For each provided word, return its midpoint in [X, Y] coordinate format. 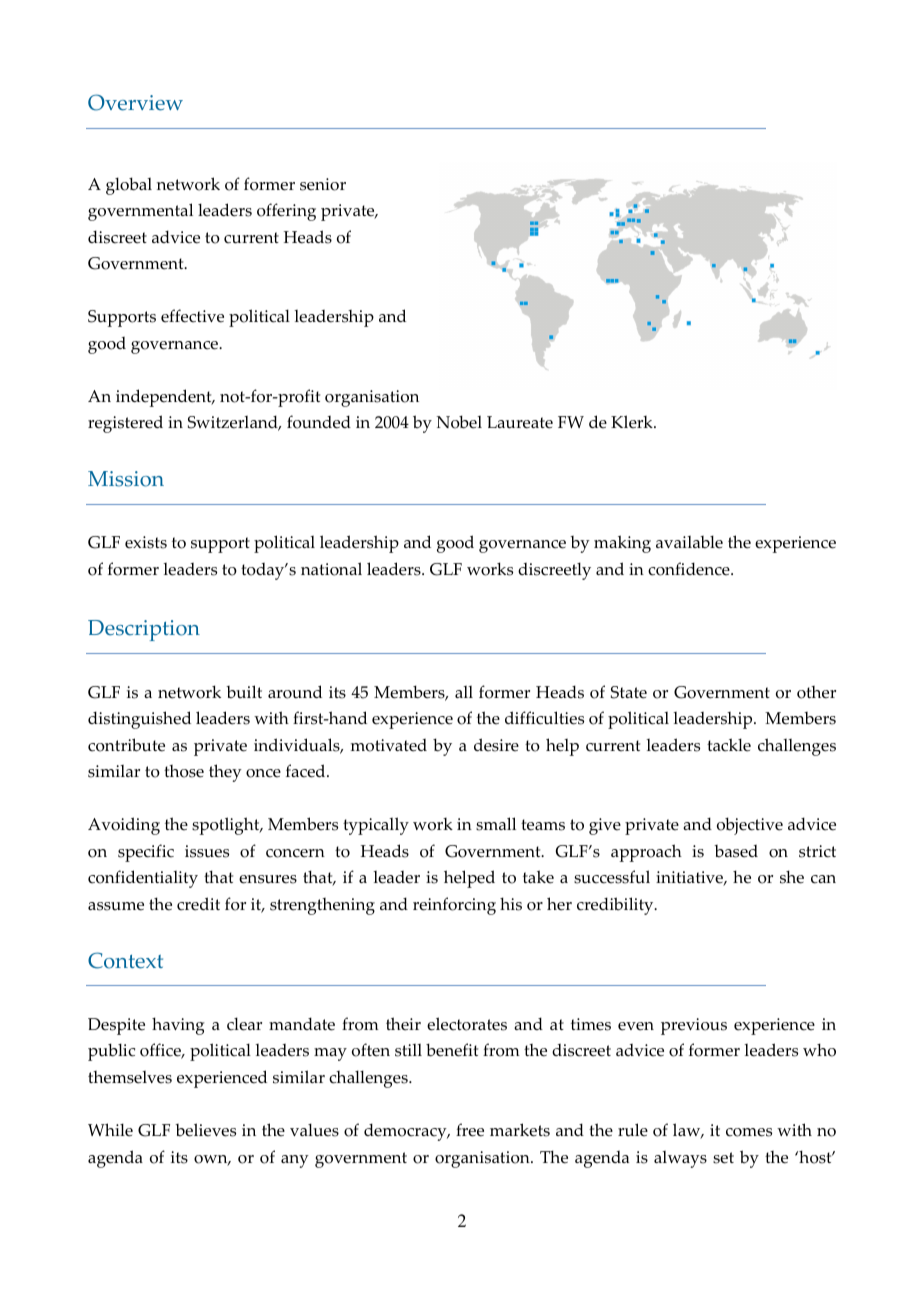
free [470, 1130]
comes [749, 1132]
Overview [135, 102]
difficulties [544, 718]
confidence [690, 569]
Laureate [520, 422]
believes [205, 1130]
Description [144, 630]
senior [323, 184]
